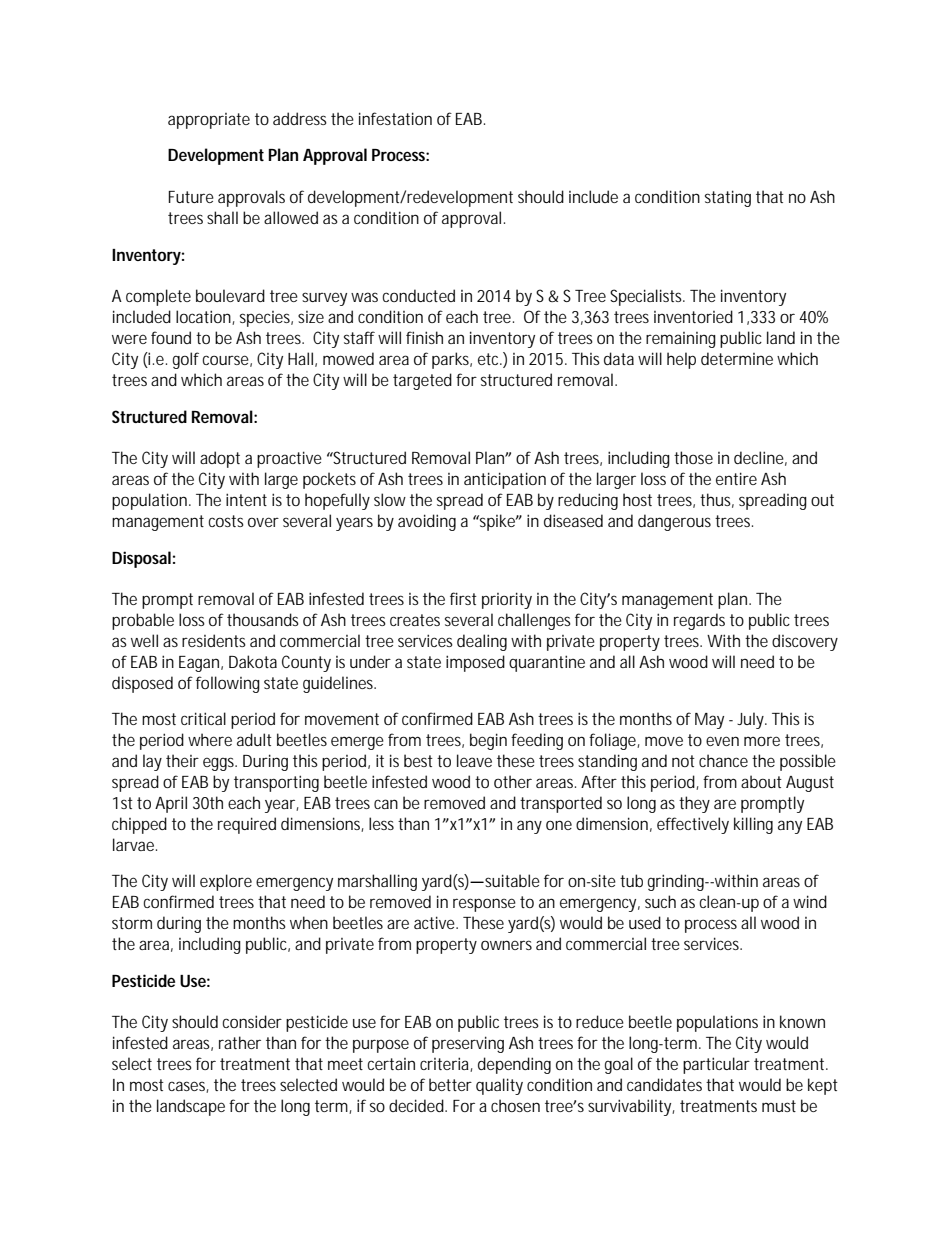  Describe the element at coordinates (186, 360) in the image. I see `golf` at that location.
